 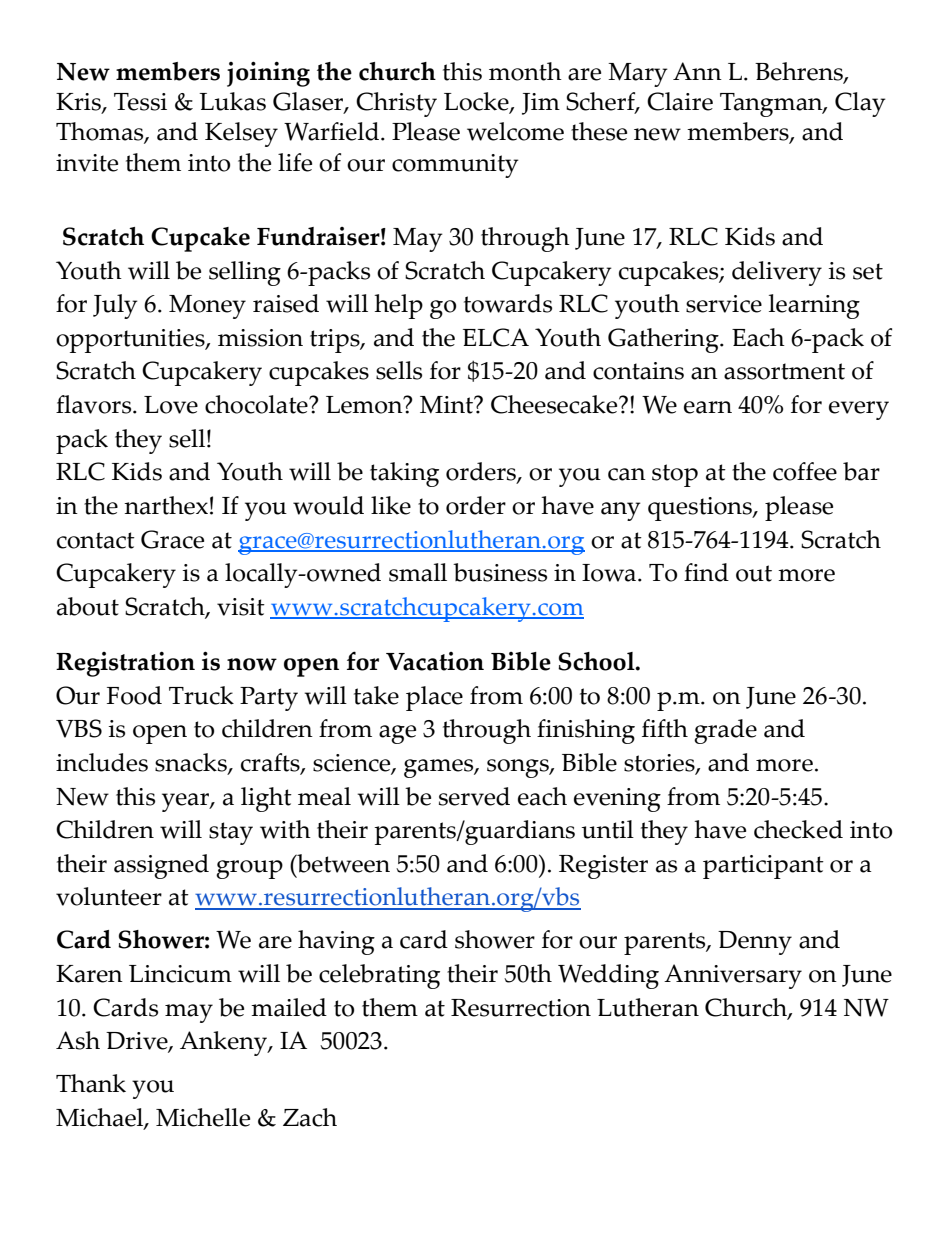 I want to click on delivery, so click(x=777, y=273).
